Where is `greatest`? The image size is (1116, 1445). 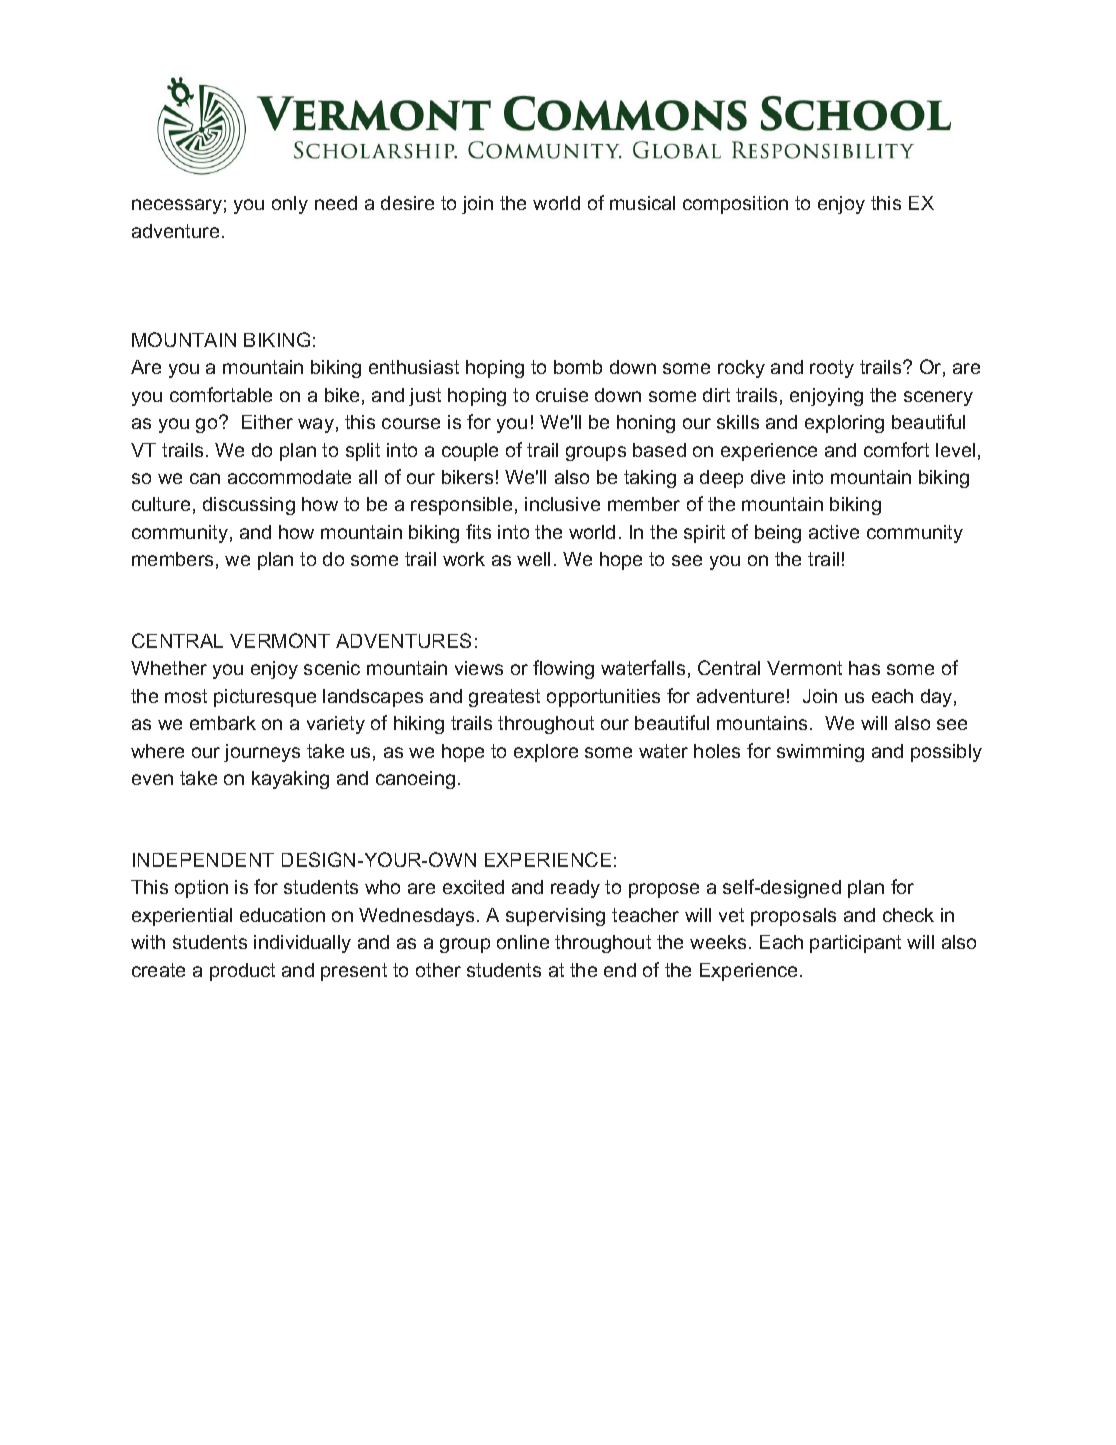 greatest is located at coordinates (504, 698).
